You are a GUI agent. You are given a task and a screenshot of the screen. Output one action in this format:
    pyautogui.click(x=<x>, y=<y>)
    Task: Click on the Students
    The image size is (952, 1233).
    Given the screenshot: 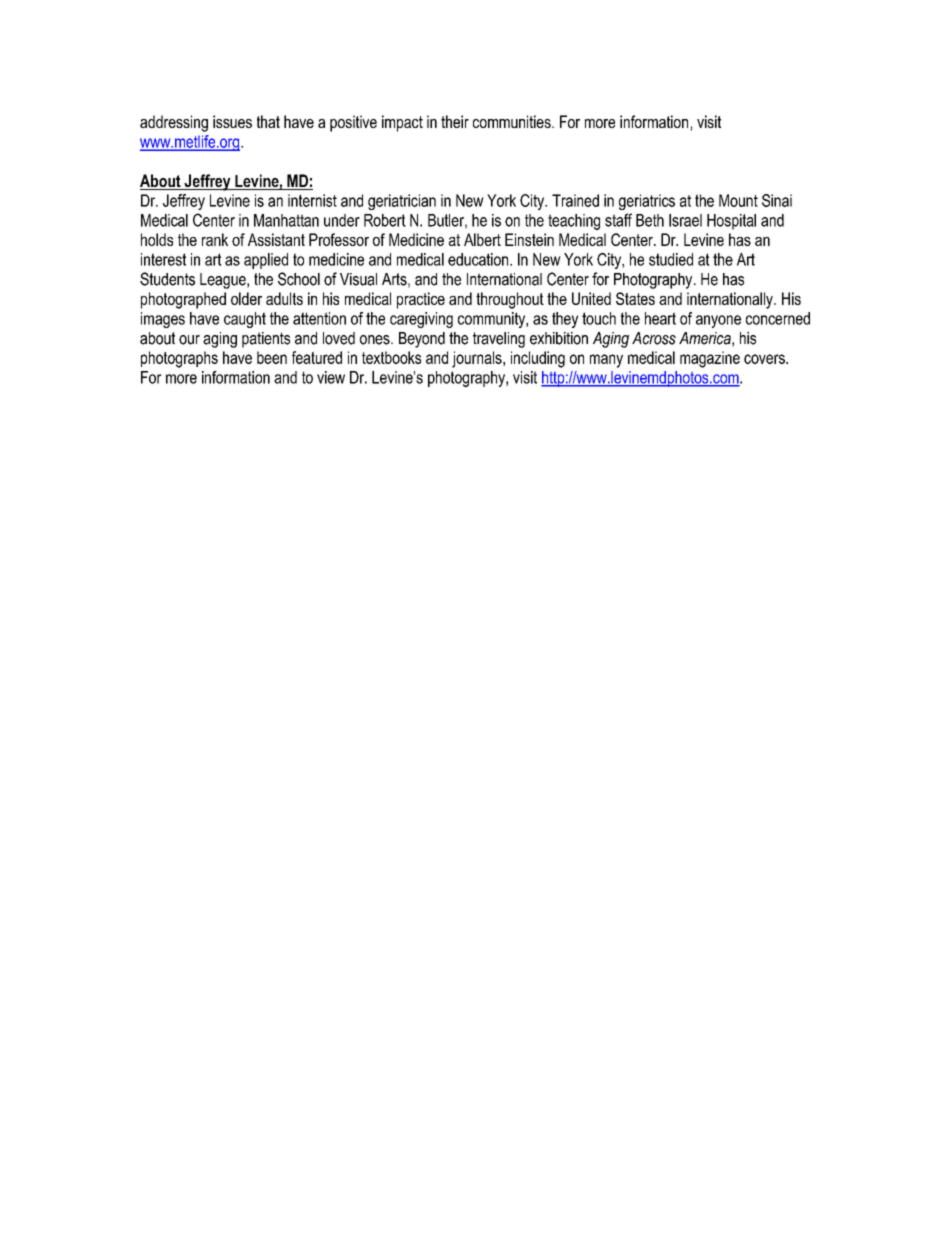 What is the action you would take?
    pyautogui.click(x=167, y=279)
